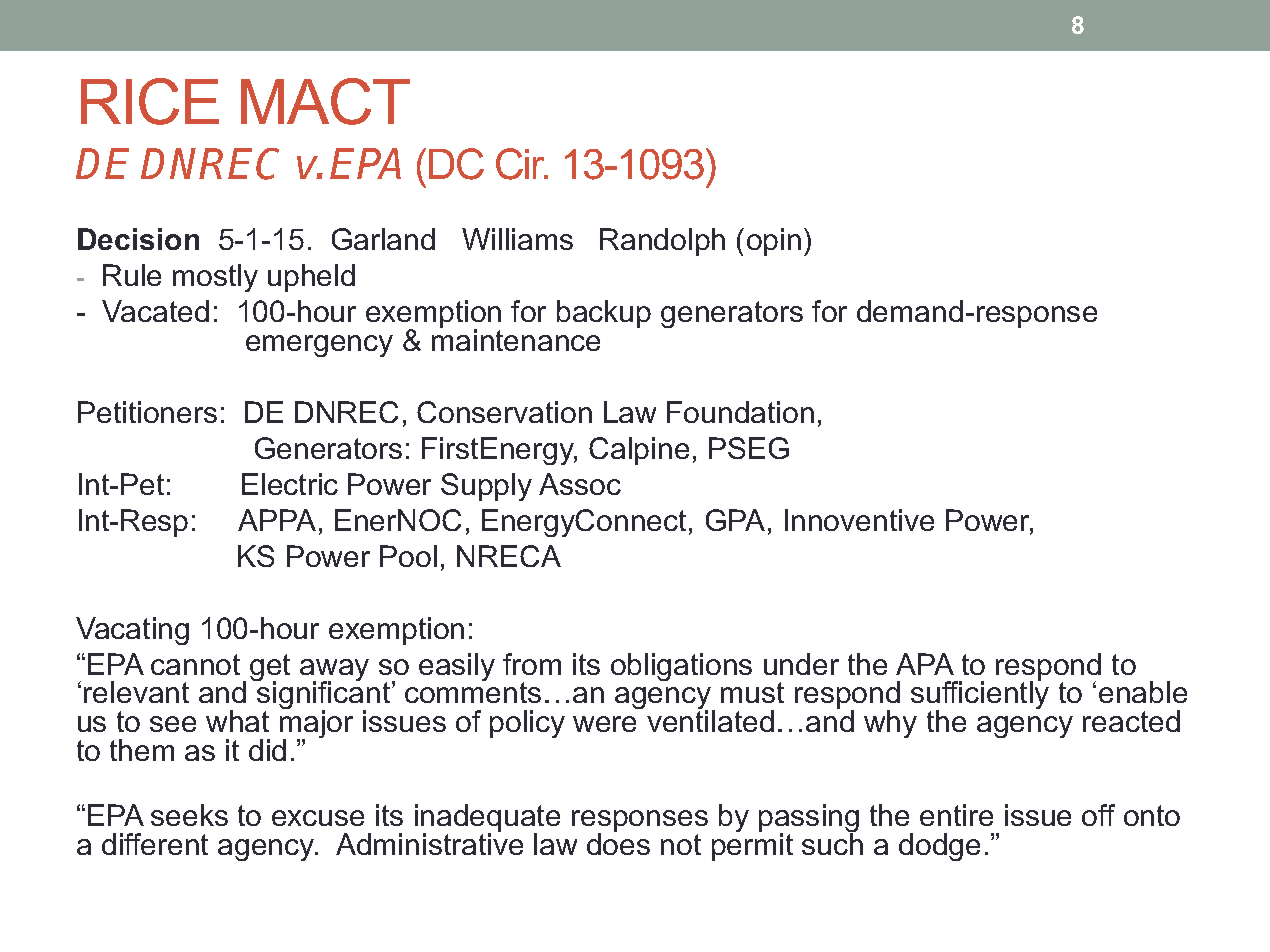  What do you see at coordinates (774, 242) in the screenshot?
I see `opin` at bounding box center [774, 242].
